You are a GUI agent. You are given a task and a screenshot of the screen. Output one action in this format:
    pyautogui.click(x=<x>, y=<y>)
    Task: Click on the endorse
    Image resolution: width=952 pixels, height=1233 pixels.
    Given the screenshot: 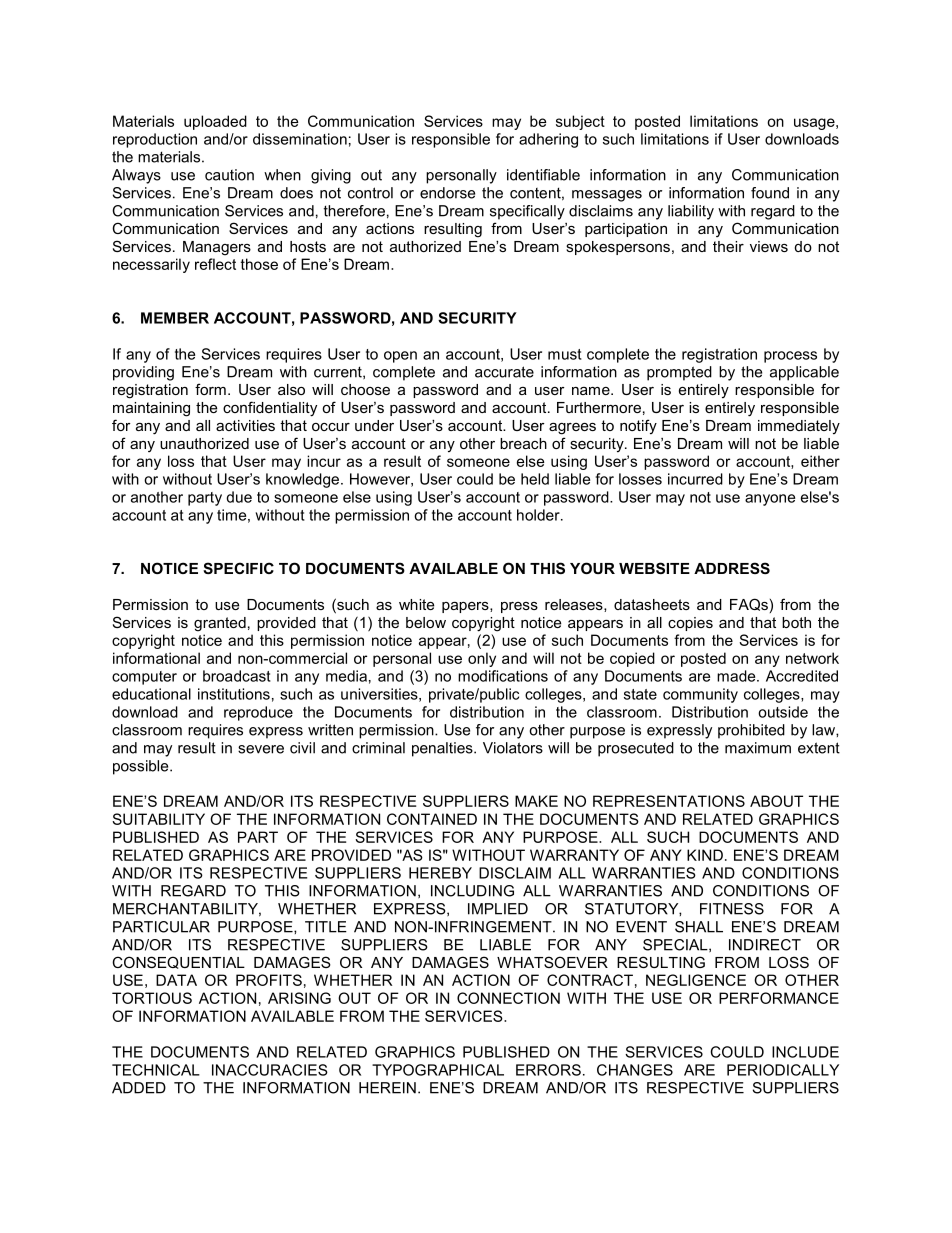 What is the action you would take?
    pyautogui.click(x=447, y=193)
